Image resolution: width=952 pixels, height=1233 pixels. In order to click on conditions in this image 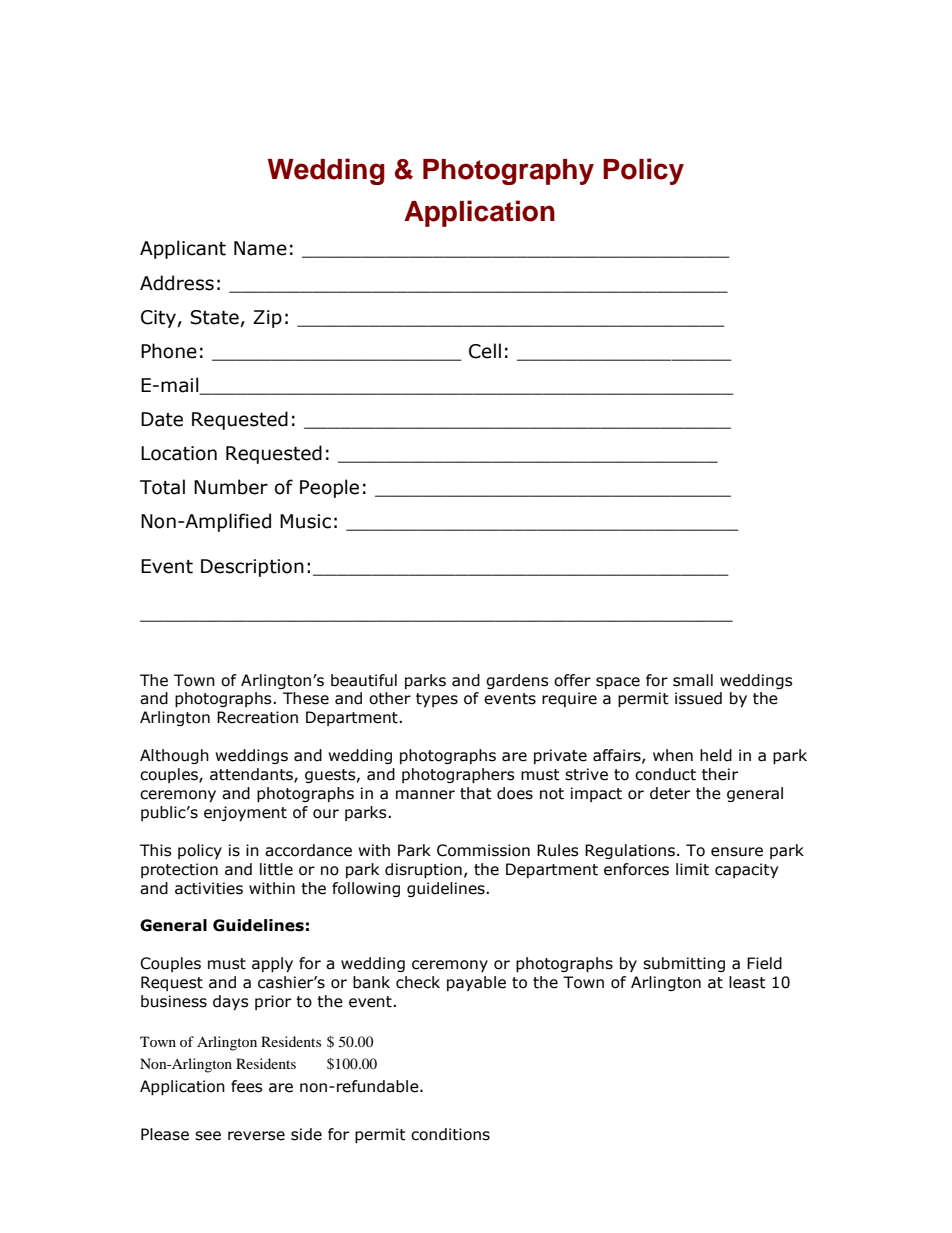, I will do `click(450, 1134)`.
